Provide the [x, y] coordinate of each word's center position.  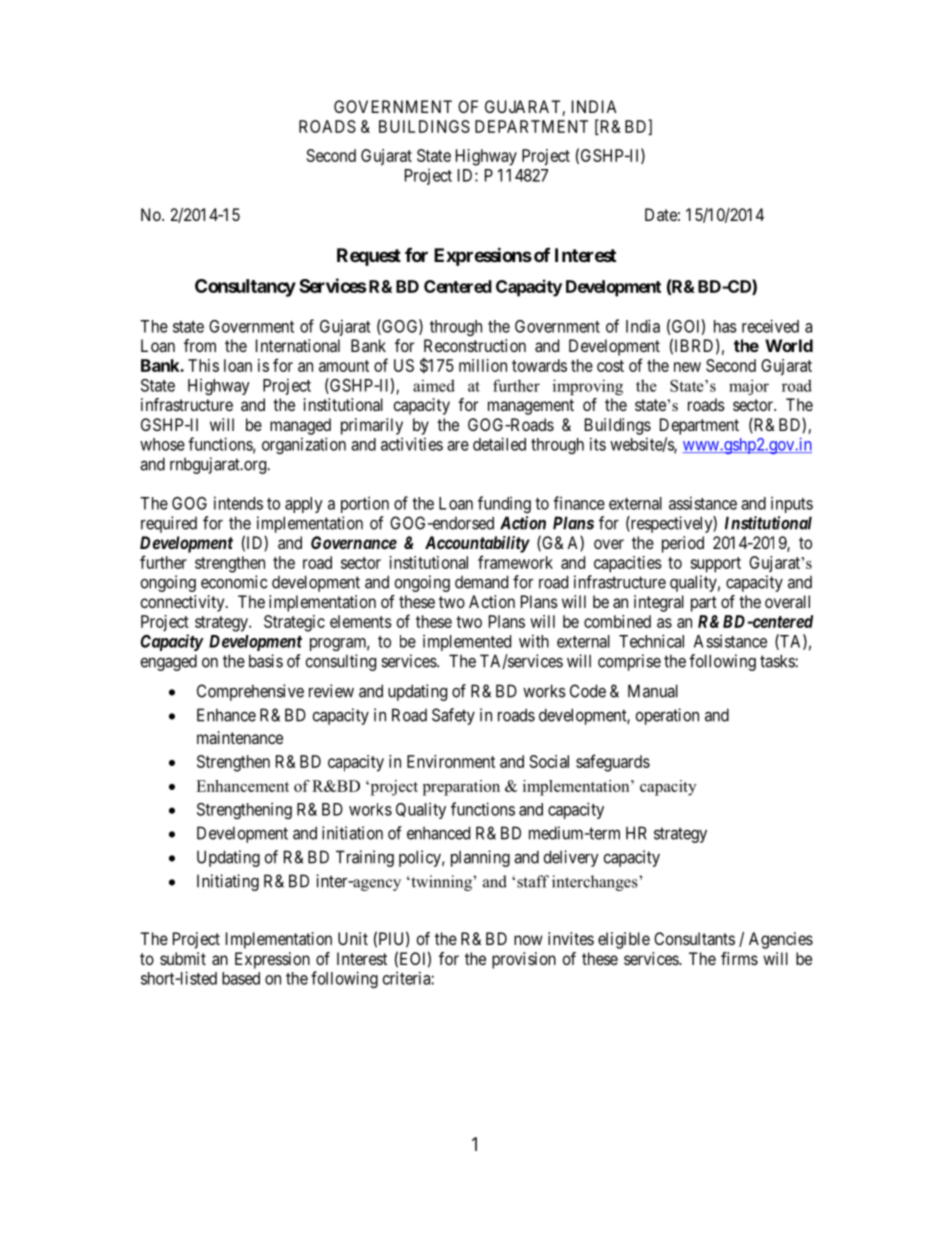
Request [369, 257]
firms [739, 958]
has [725, 326]
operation [667, 716]
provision [524, 960]
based [241, 978]
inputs [792, 504]
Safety [453, 716]
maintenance [240, 737]
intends [238, 503]
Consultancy [245, 288]
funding [504, 504]
